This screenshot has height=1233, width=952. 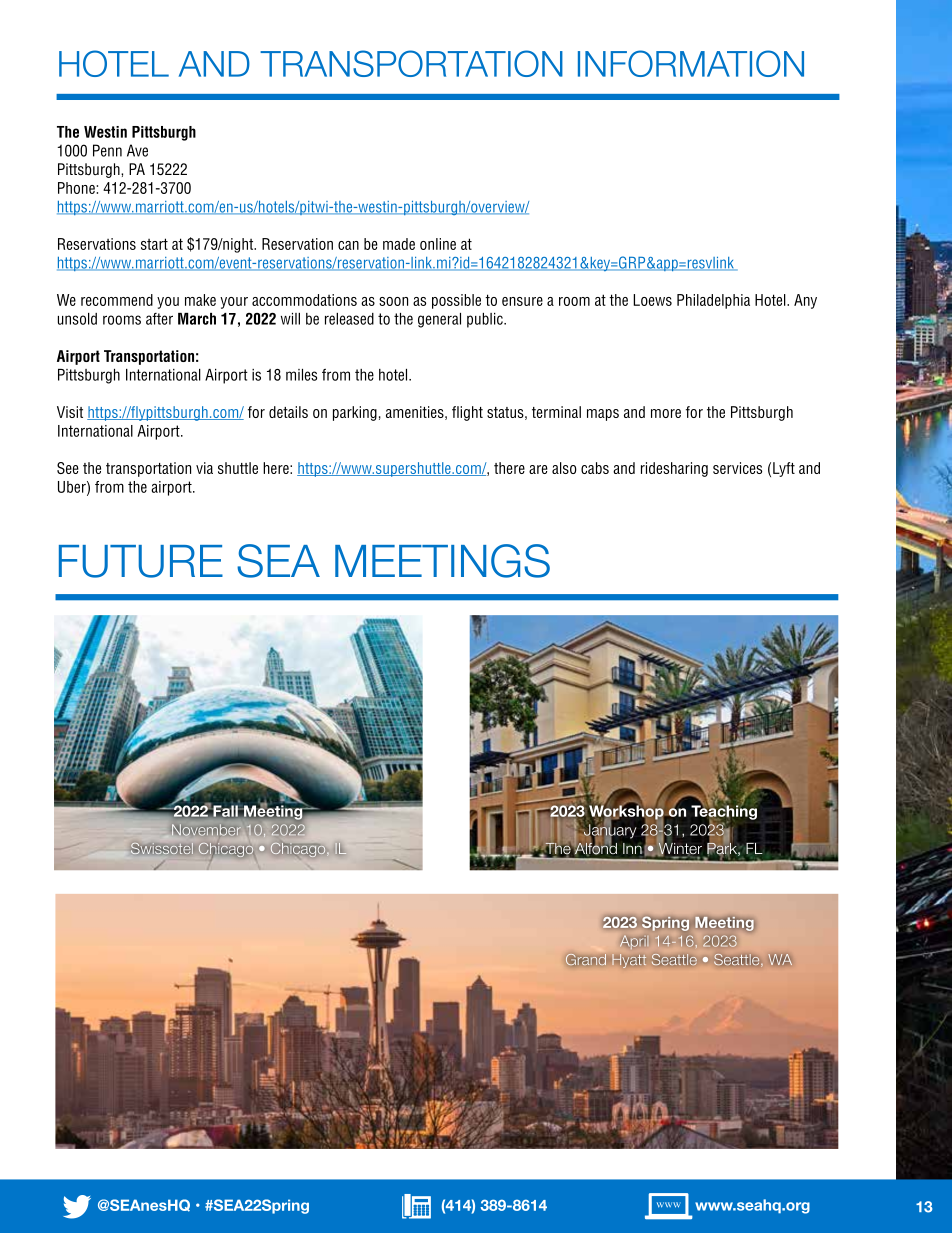 What do you see at coordinates (633, 942) in the screenshot?
I see `April` at bounding box center [633, 942].
